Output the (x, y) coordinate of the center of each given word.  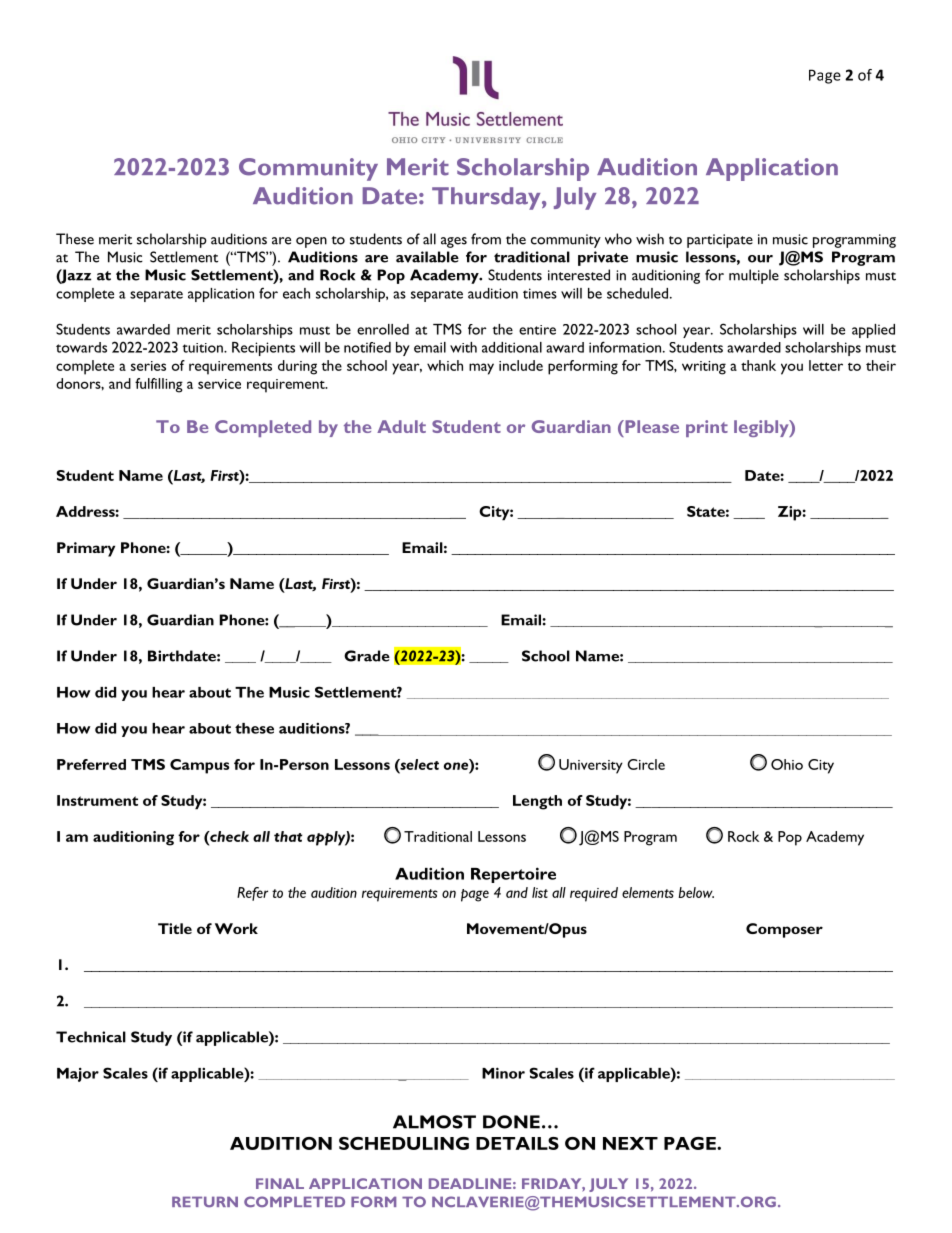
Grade (367, 656)
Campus (199, 766)
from (486, 239)
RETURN (205, 1201)
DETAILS (517, 1143)
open (311, 242)
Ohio (787, 764)
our (760, 259)
